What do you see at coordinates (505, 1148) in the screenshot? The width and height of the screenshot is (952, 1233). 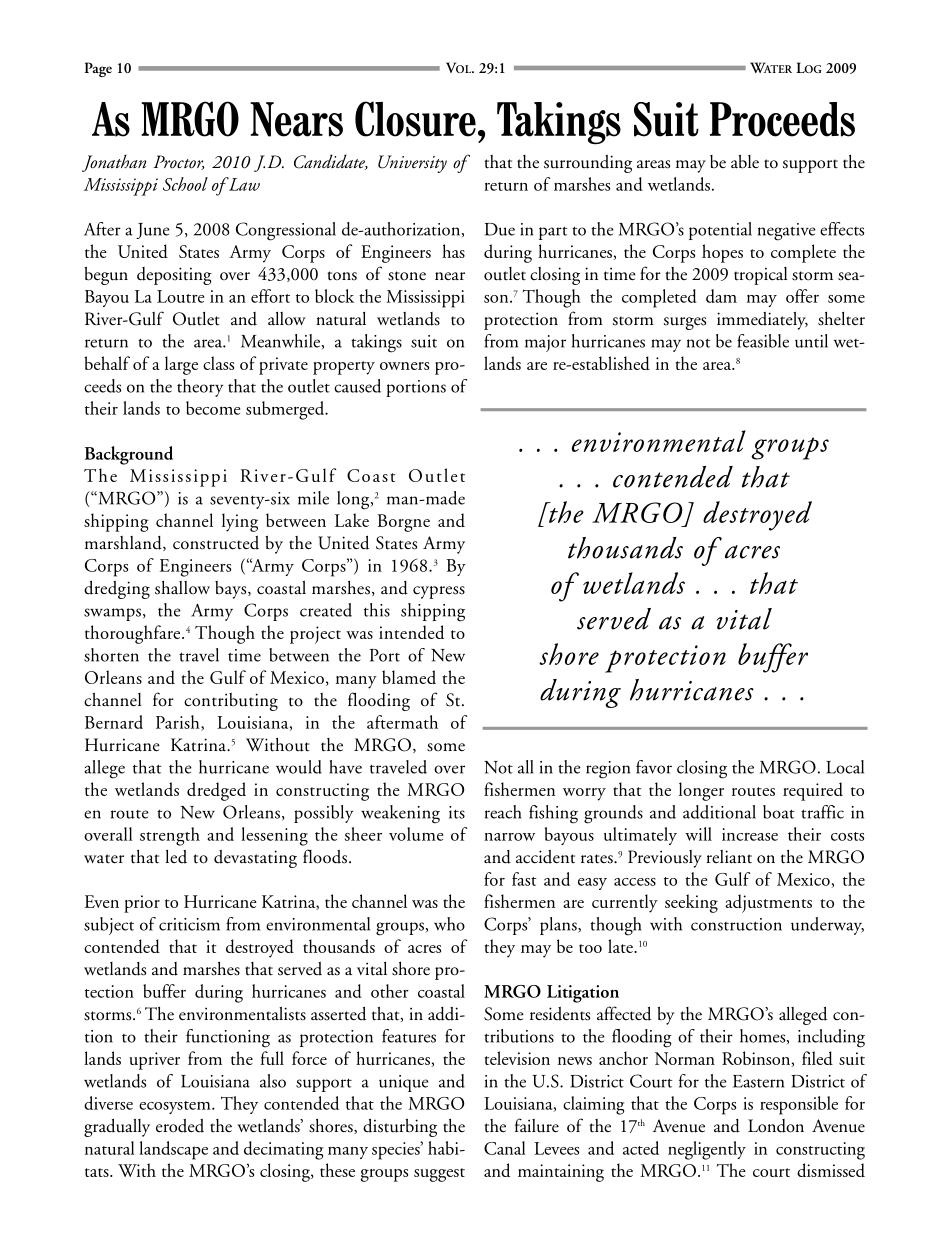 I see `Canal` at bounding box center [505, 1148].
